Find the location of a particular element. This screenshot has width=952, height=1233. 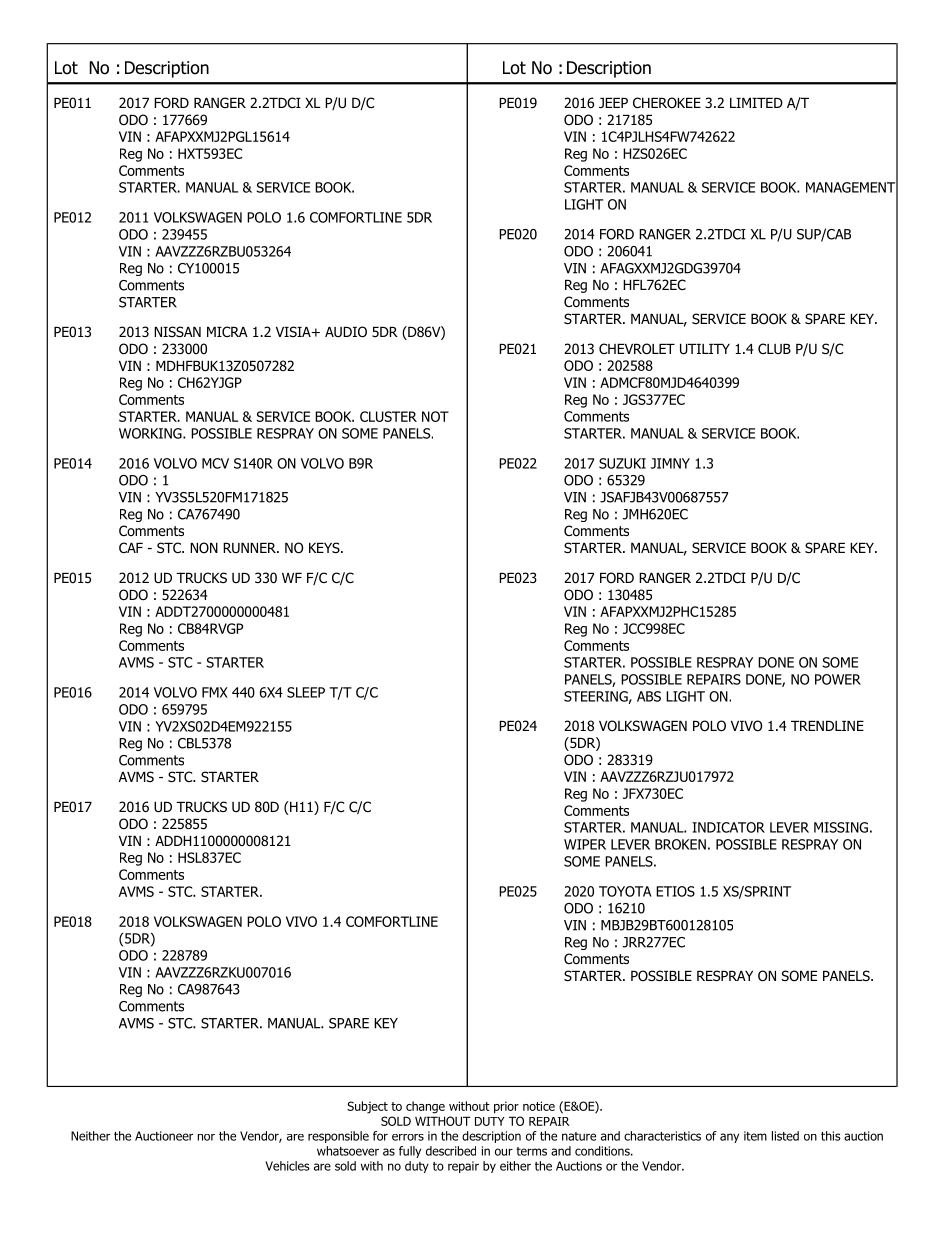

WIPER is located at coordinates (585, 844).
